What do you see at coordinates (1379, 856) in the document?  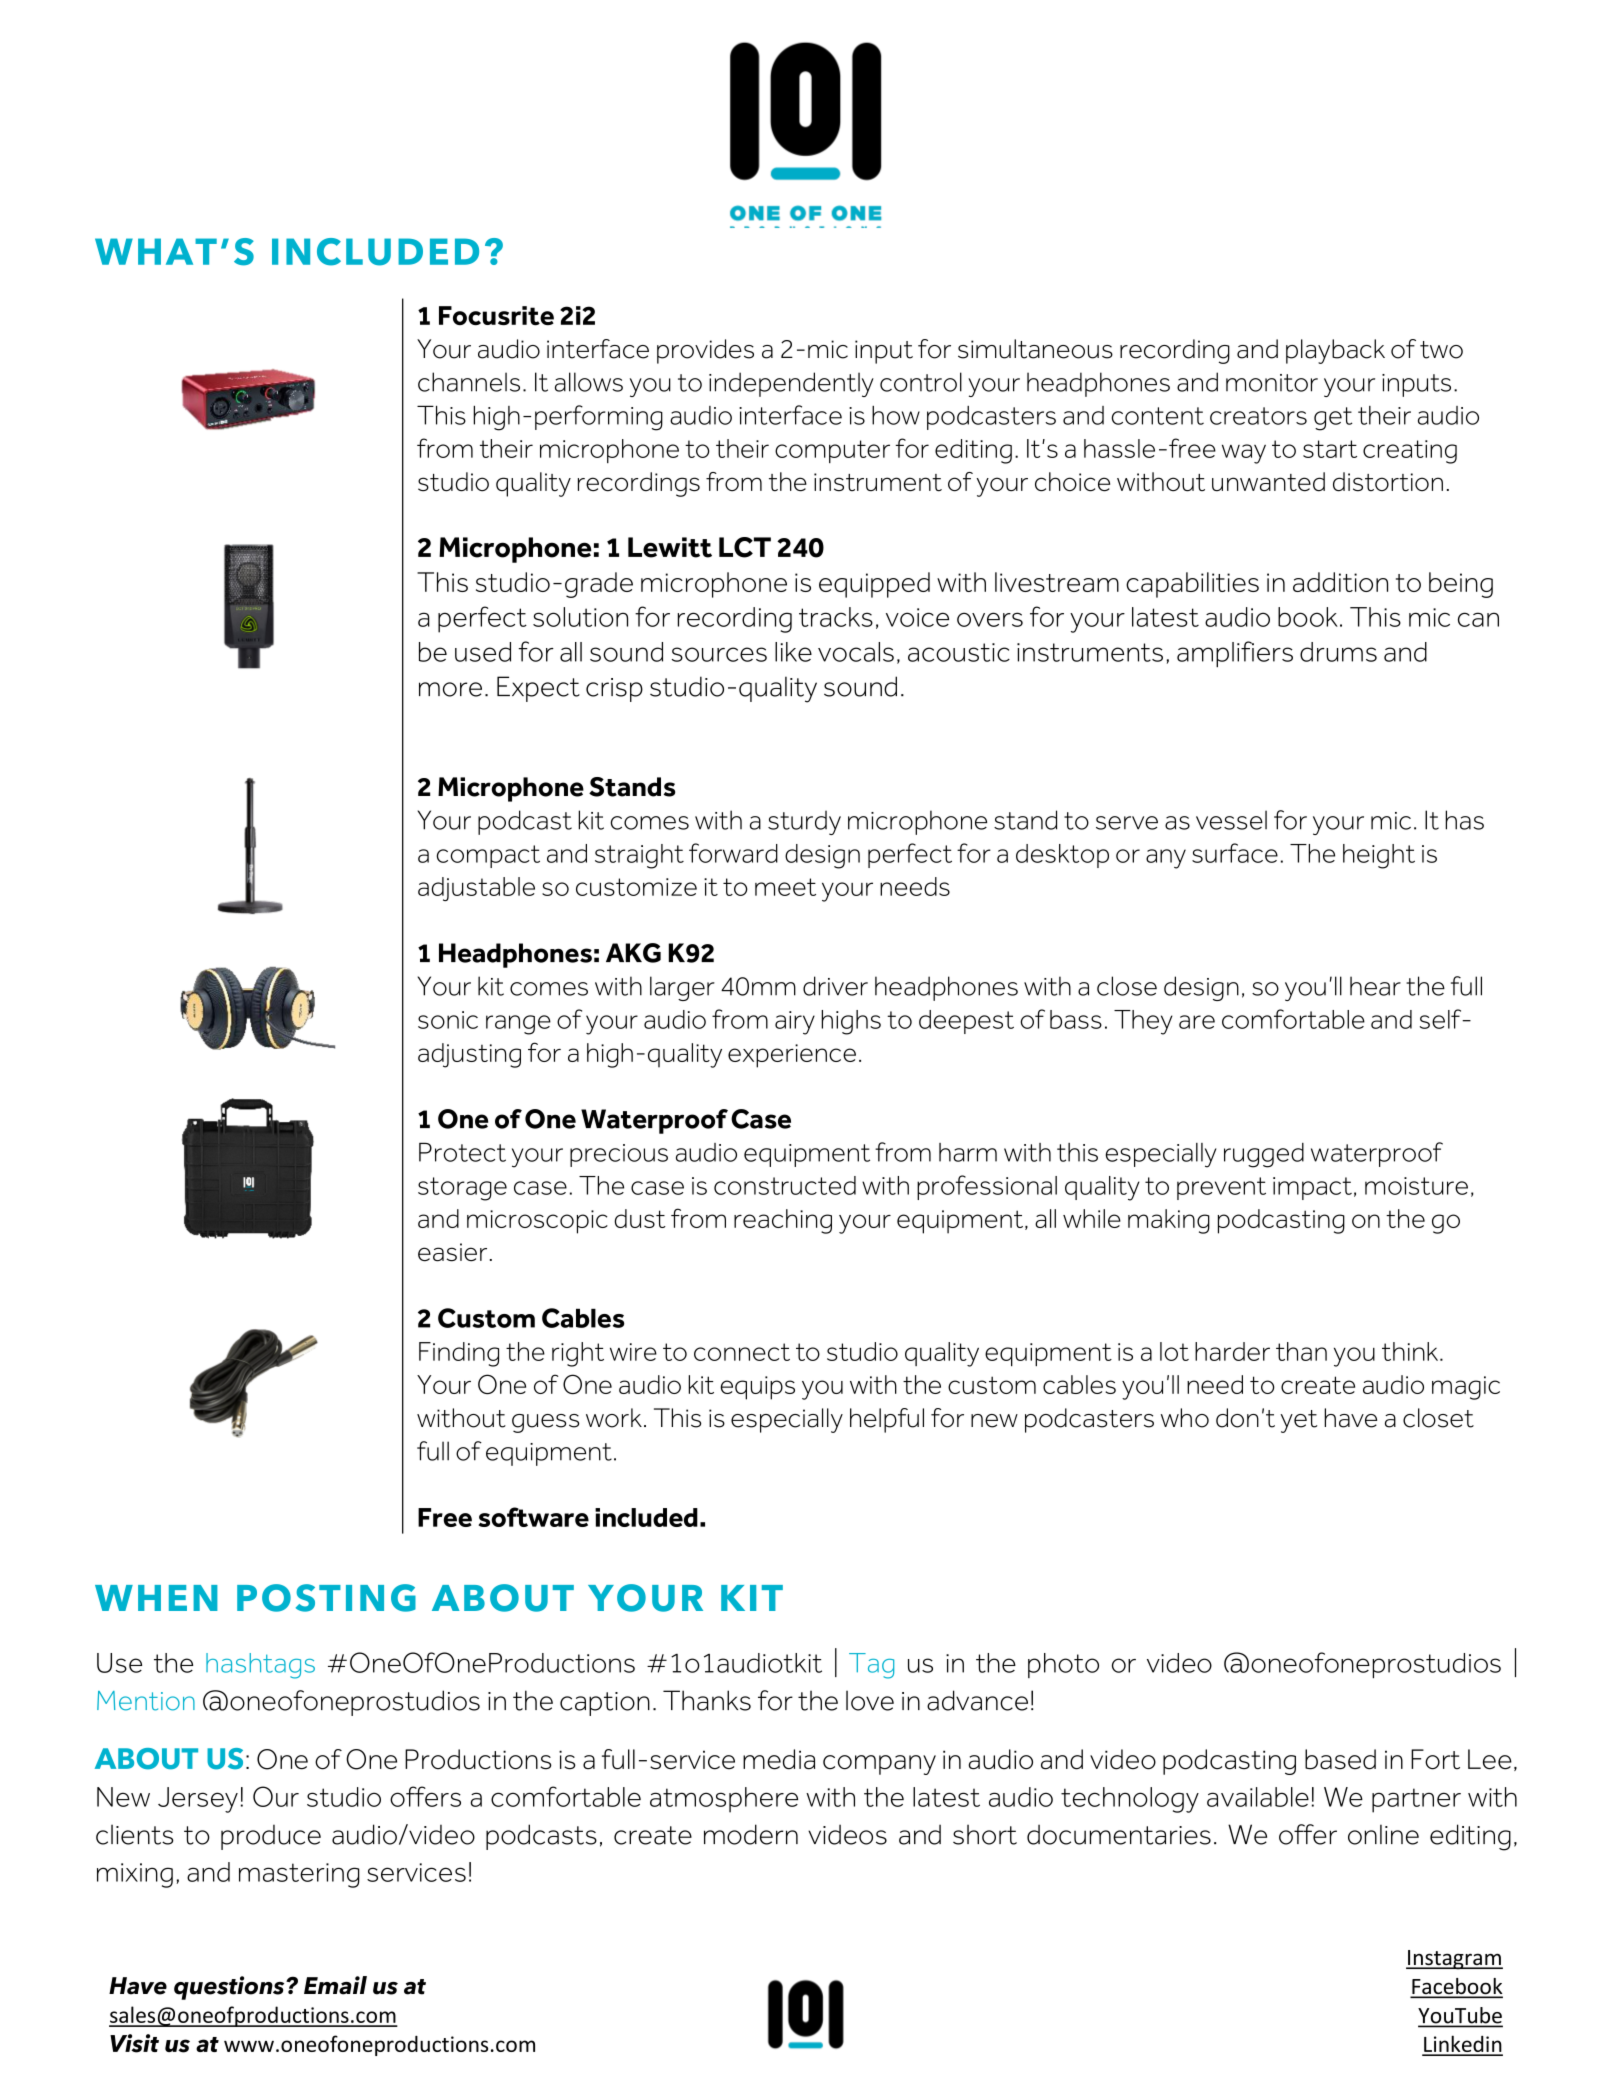 I see `height` at bounding box center [1379, 856].
